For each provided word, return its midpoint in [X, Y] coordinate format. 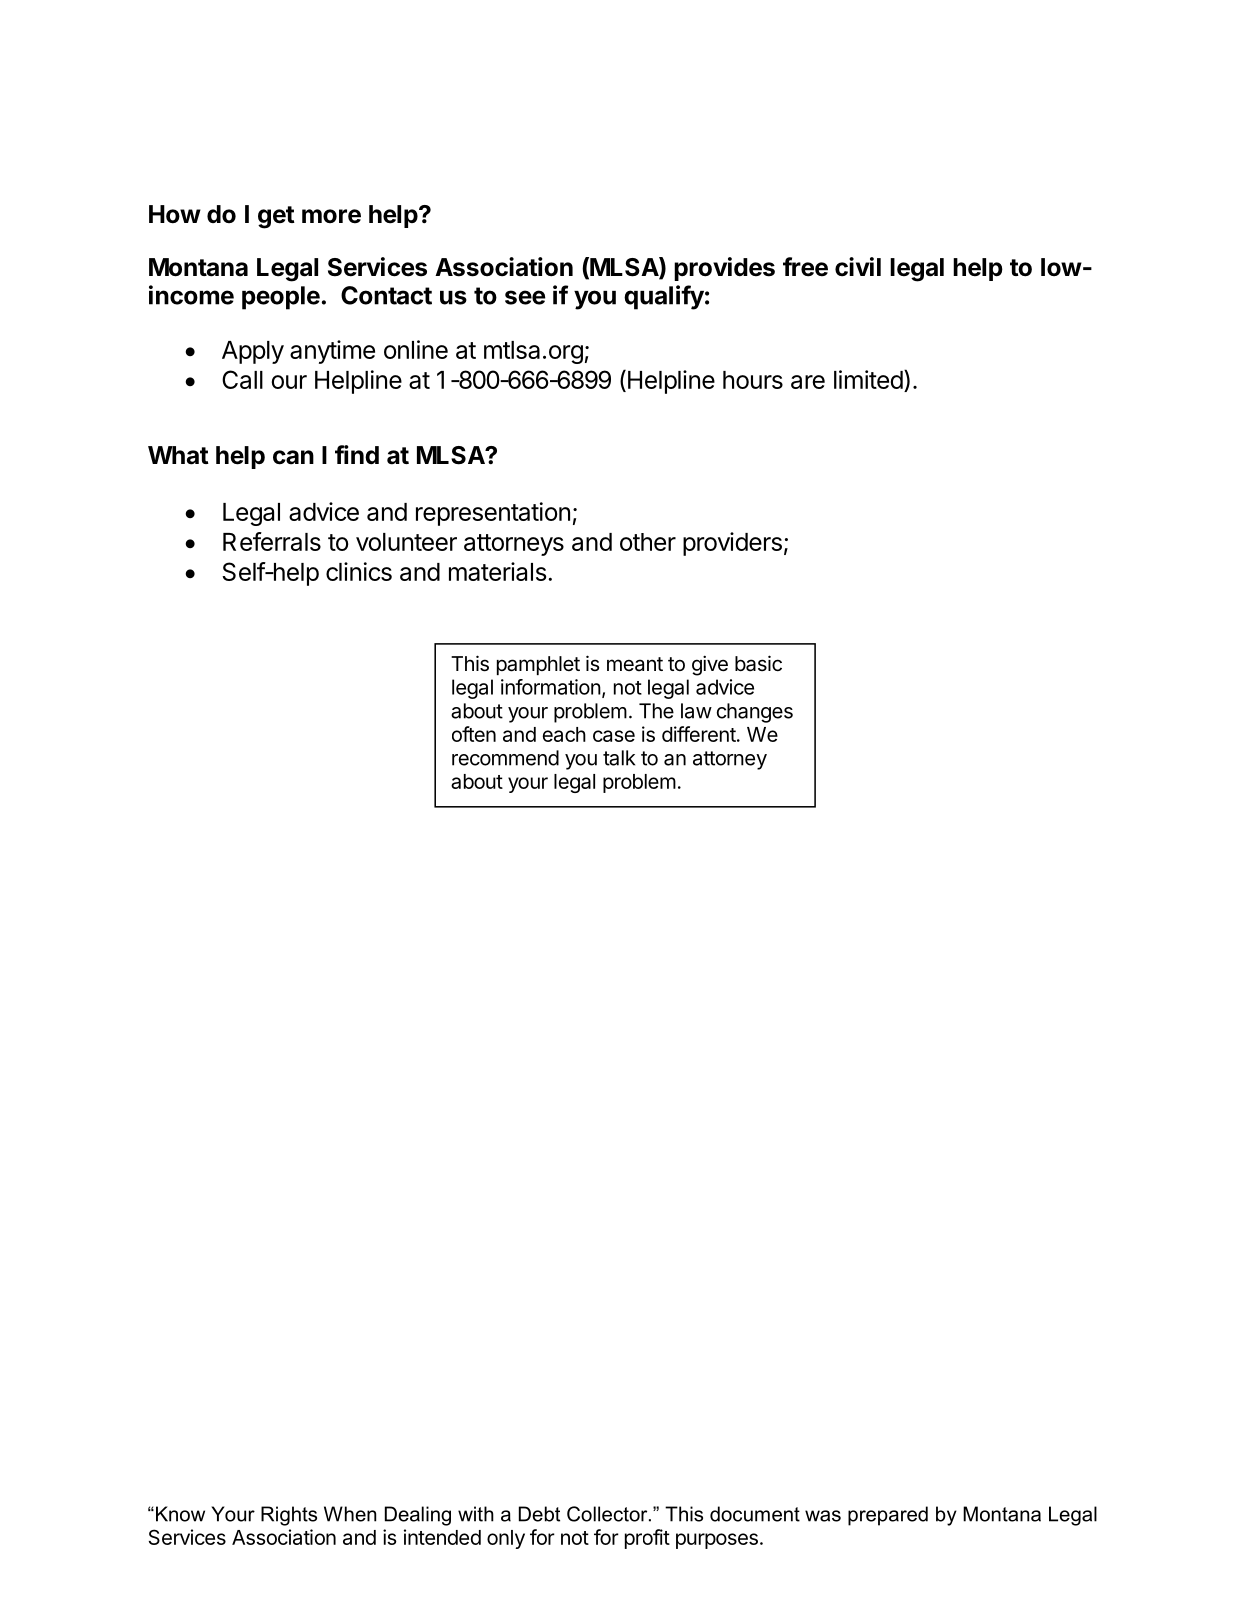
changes [755, 713]
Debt [539, 1514]
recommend [505, 758]
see [525, 297]
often [474, 734]
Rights [289, 1516]
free [805, 267]
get [276, 217]
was [823, 1516]
